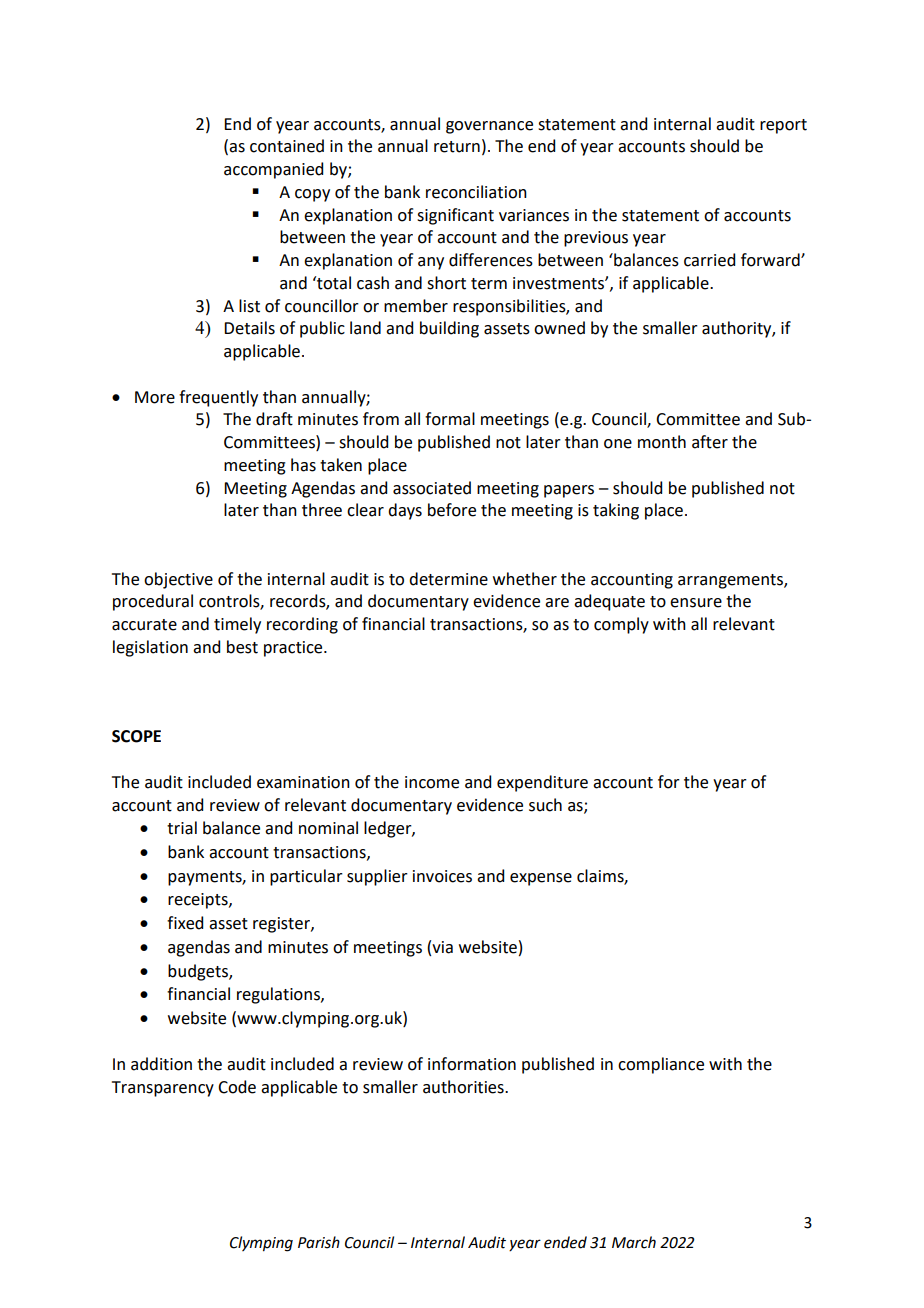 This document has width=924, height=1308. I want to click on return, so click(457, 147).
